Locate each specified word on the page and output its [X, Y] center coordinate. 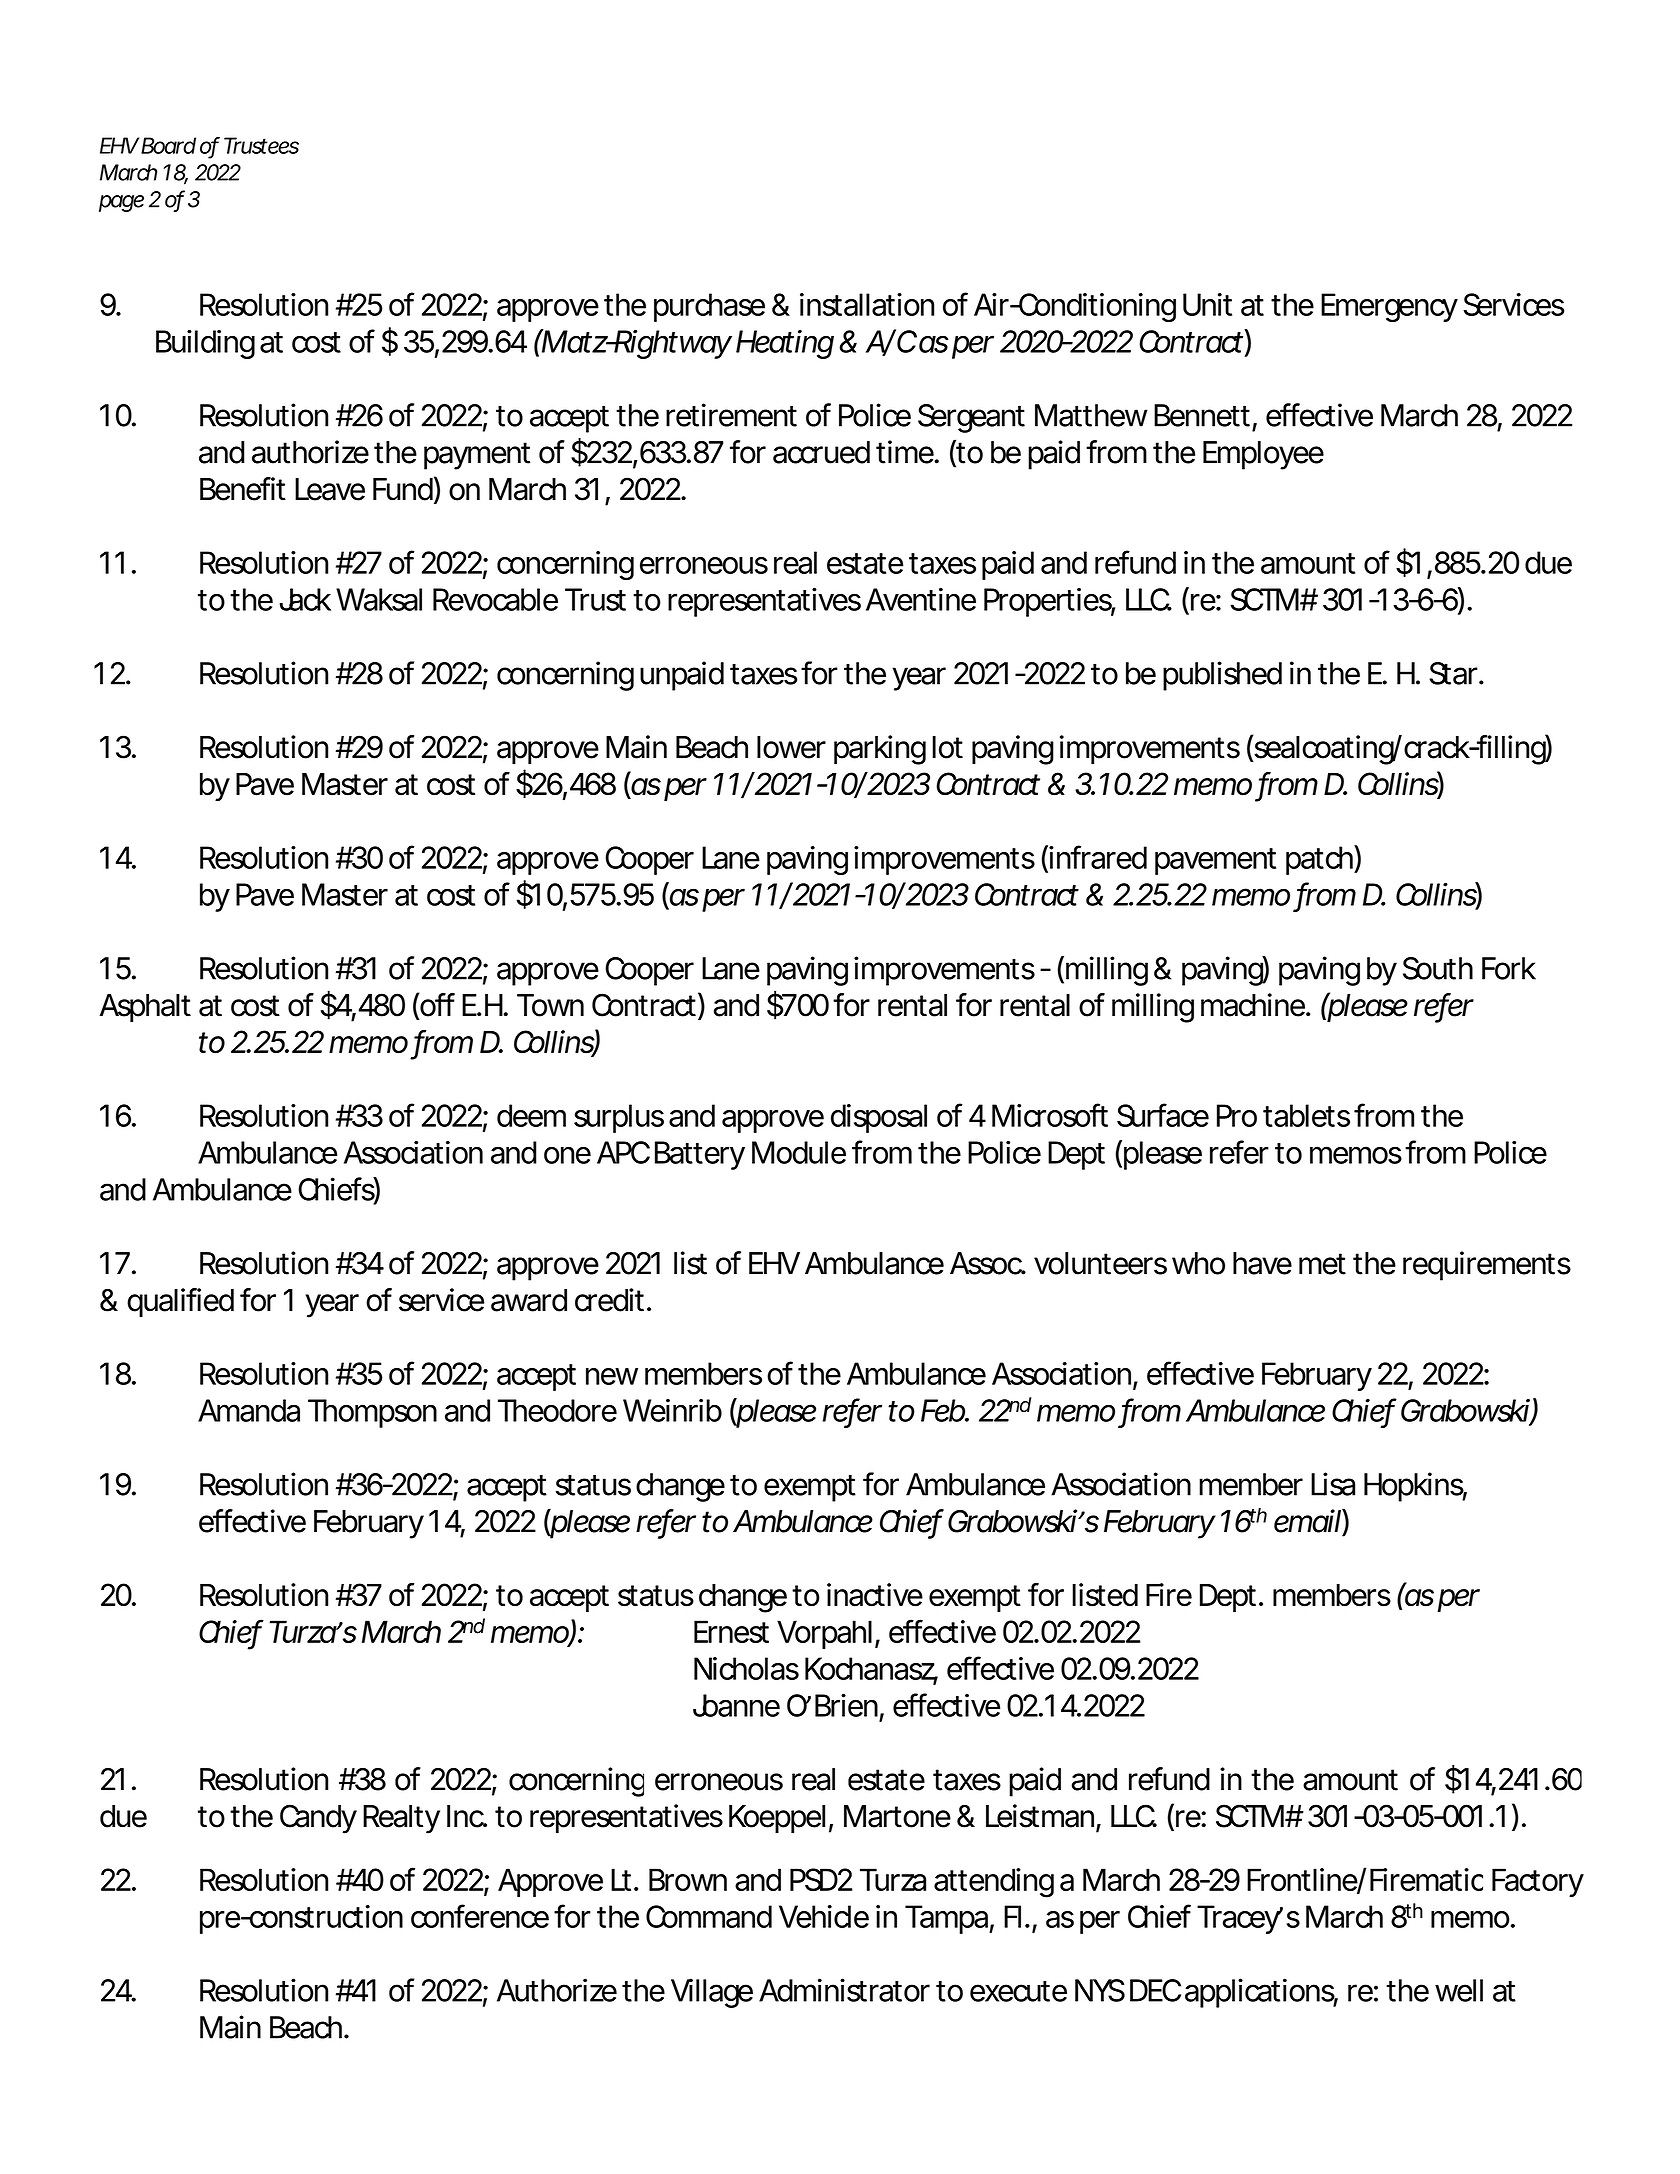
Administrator [843, 1990]
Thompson [370, 1413]
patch [1317, 860]
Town [548, 1005]
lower [790, 747]
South [1435, 968]
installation [864, 304]
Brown [685, 1879]
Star [1452, 673]
